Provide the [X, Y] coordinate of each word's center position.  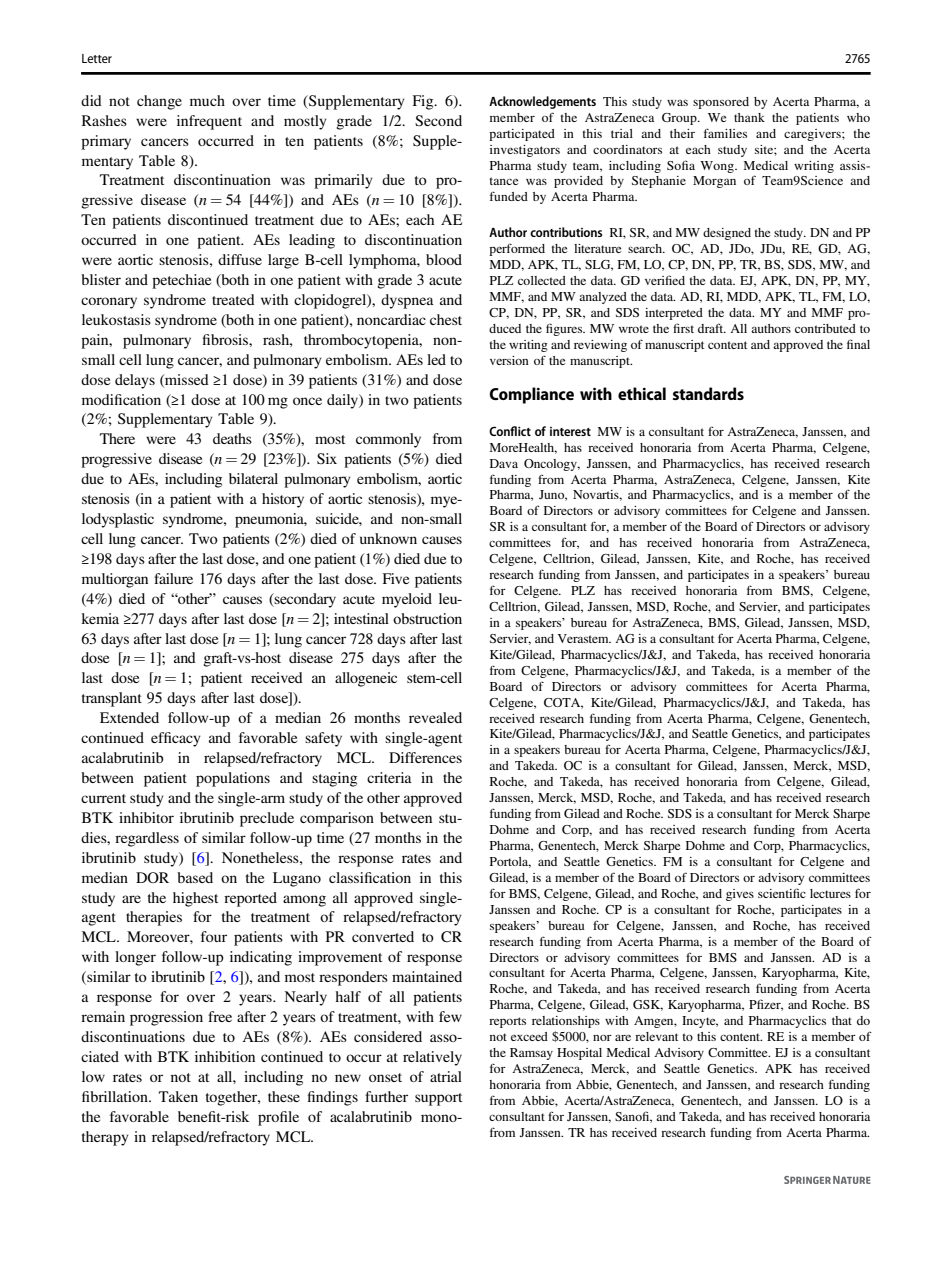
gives [740, 895]
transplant [112, 699]
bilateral [253, 478]
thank [749, 117]
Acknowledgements [542, 102]
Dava [504, 463]
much [207, 100]
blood [444, 259]
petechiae [181, 281]
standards [708, 393]
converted [383, 936]
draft [712, 328]
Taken [178, 1096]
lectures [830, 893]
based [195, 877]
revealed [435, 717]
